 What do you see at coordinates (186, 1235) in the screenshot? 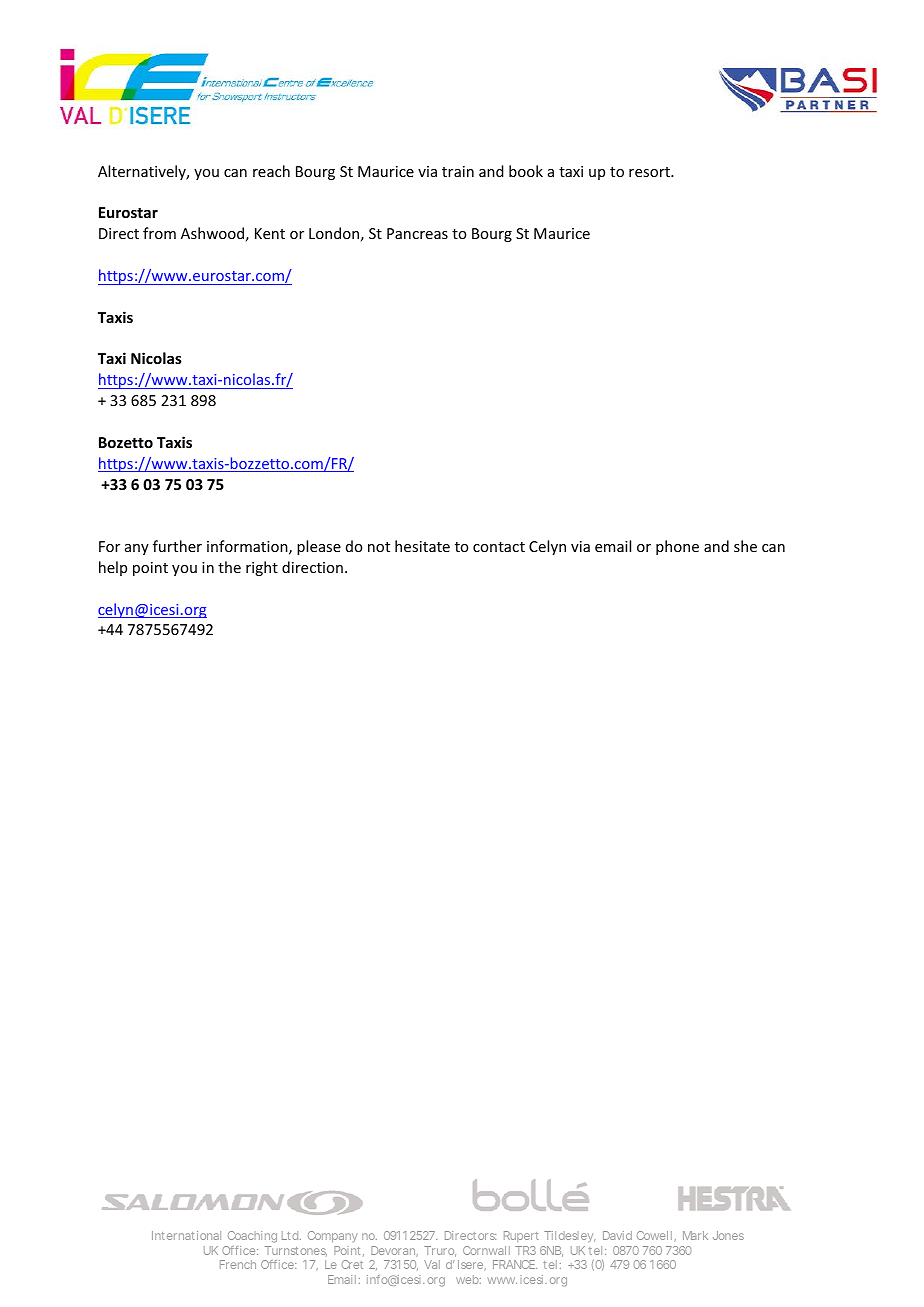
I see `International` at bounding box center [186, 1235].
